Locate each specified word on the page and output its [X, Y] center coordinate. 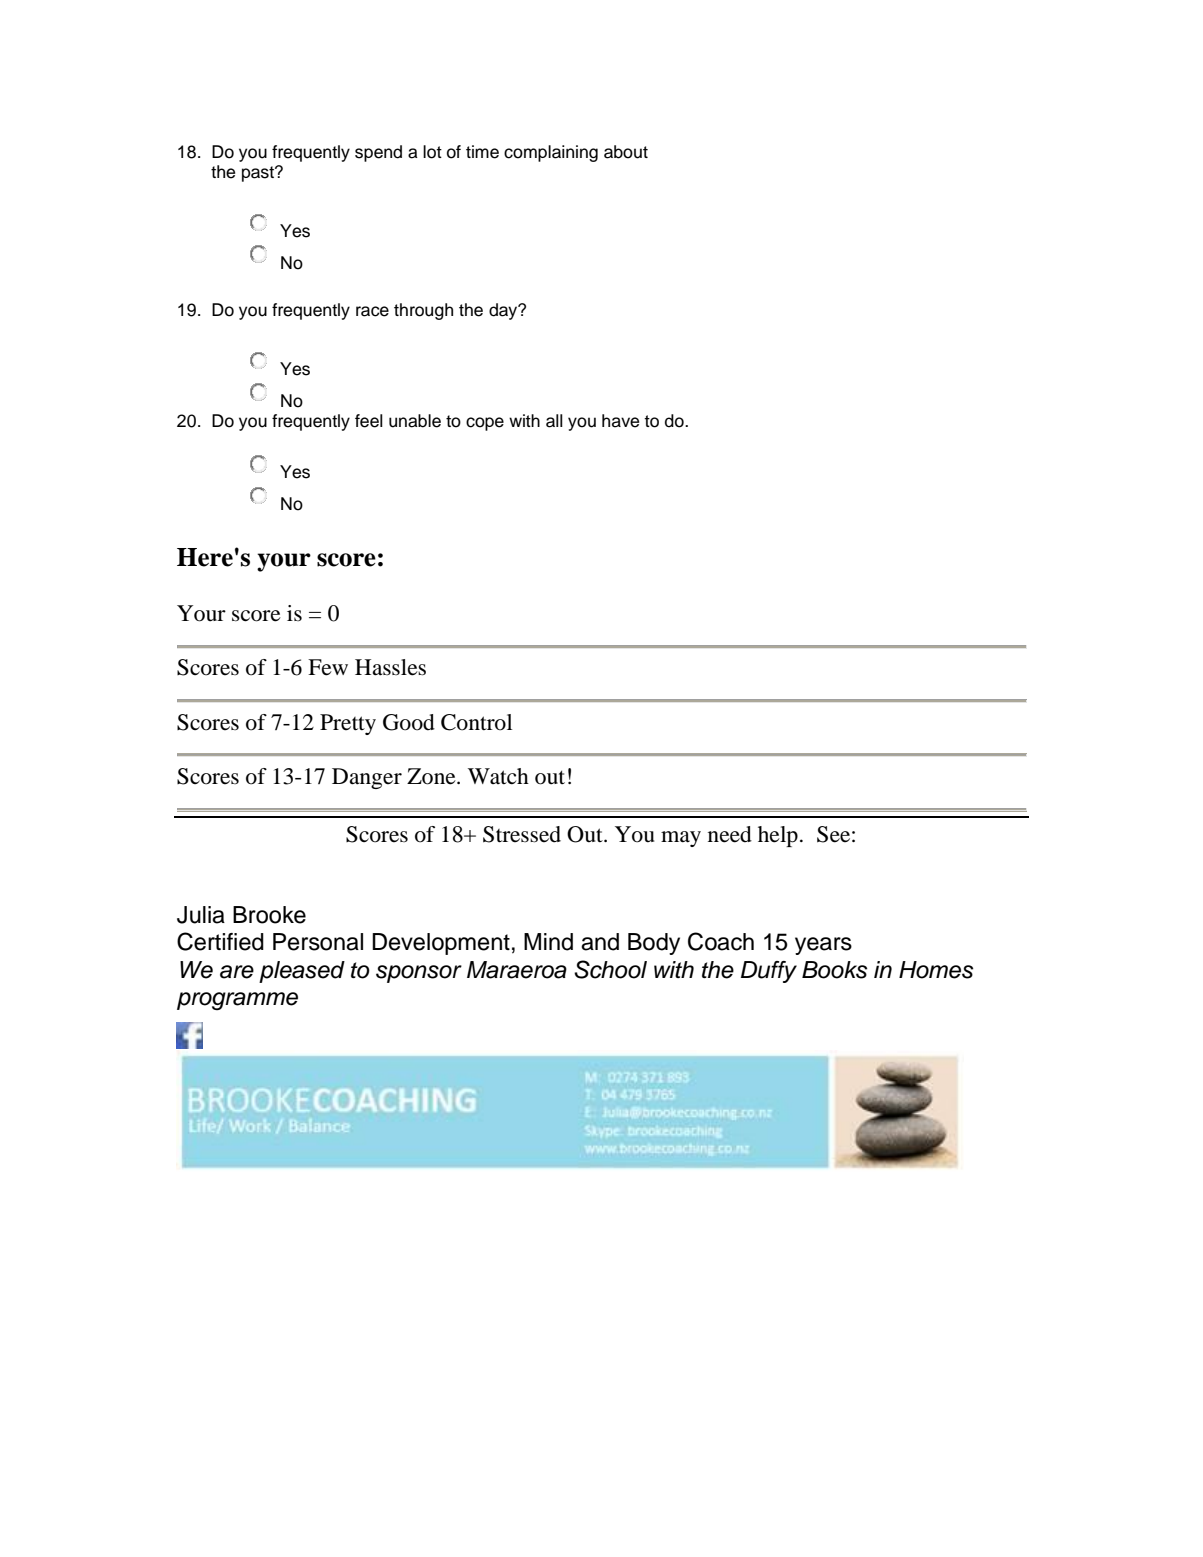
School [610, 969]
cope [485, 424]
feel [369, 421]
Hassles [390, 667]
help [778, 836]
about [626, 152]
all [554, 421]
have [620, 421]
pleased [302, 972]
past [259, 174]
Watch [498, 776]
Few [328, 667]
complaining [551, 153]
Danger [367, 778]
